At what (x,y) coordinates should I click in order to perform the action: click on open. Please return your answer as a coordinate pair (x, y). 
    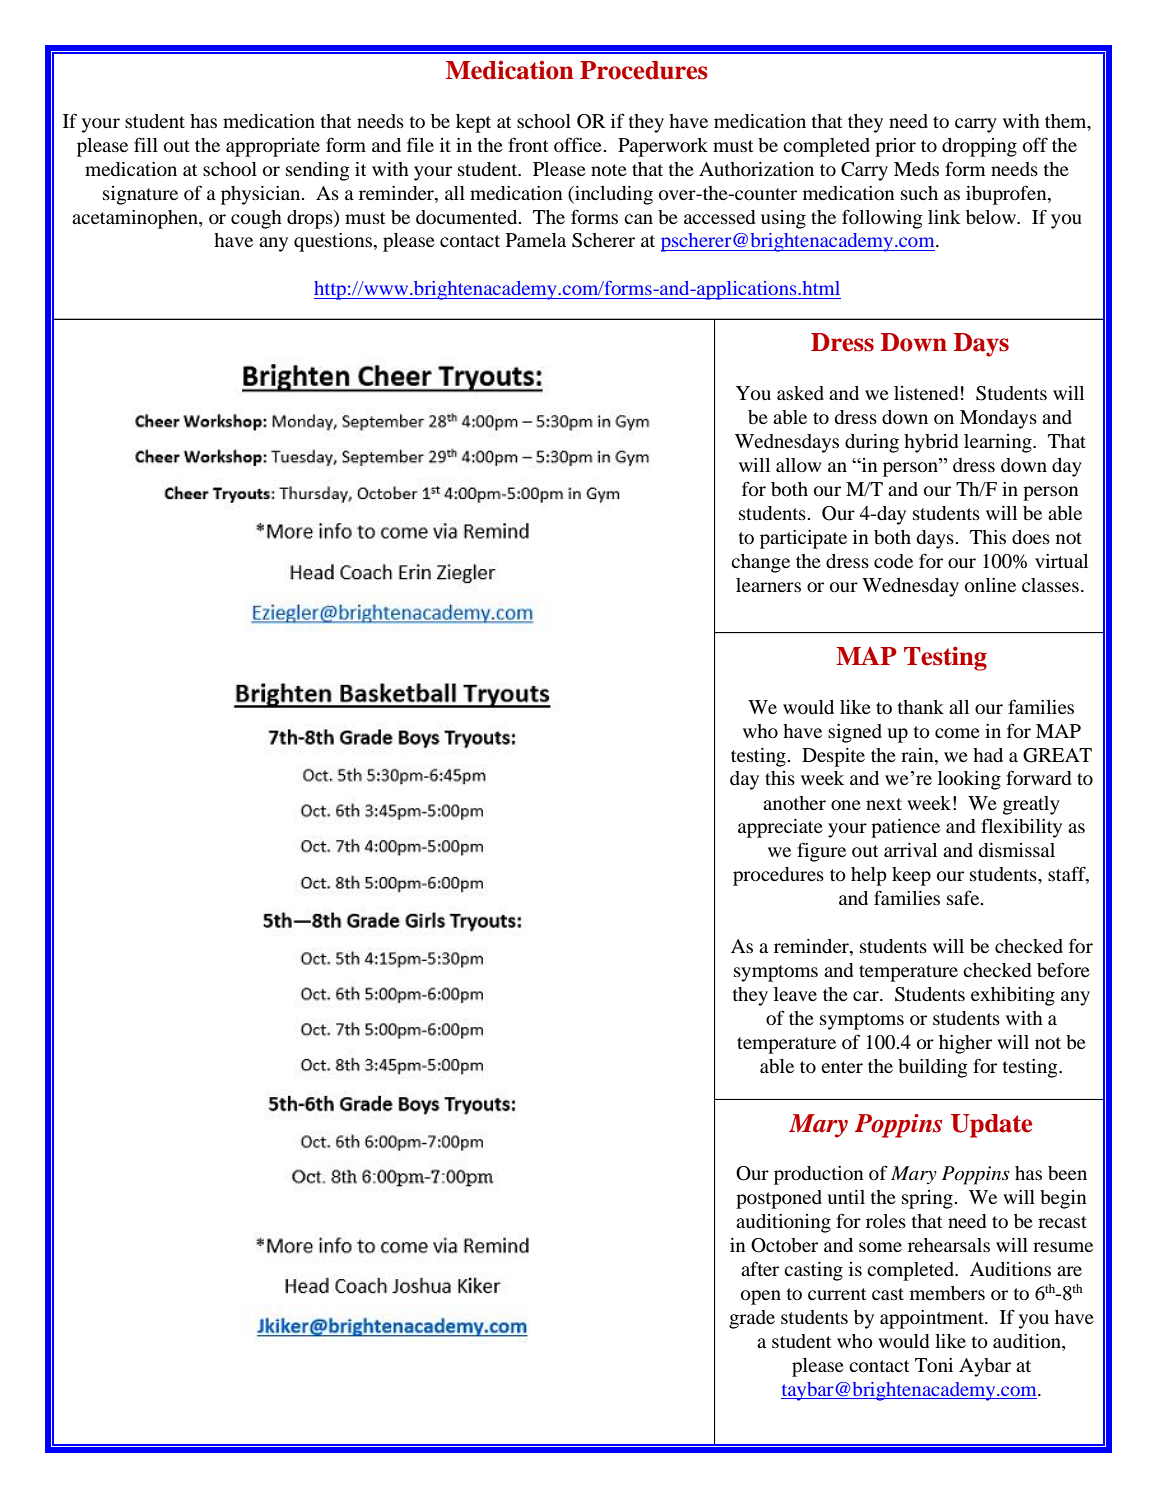
    Looking at the image, I should click on (761, 1297).
